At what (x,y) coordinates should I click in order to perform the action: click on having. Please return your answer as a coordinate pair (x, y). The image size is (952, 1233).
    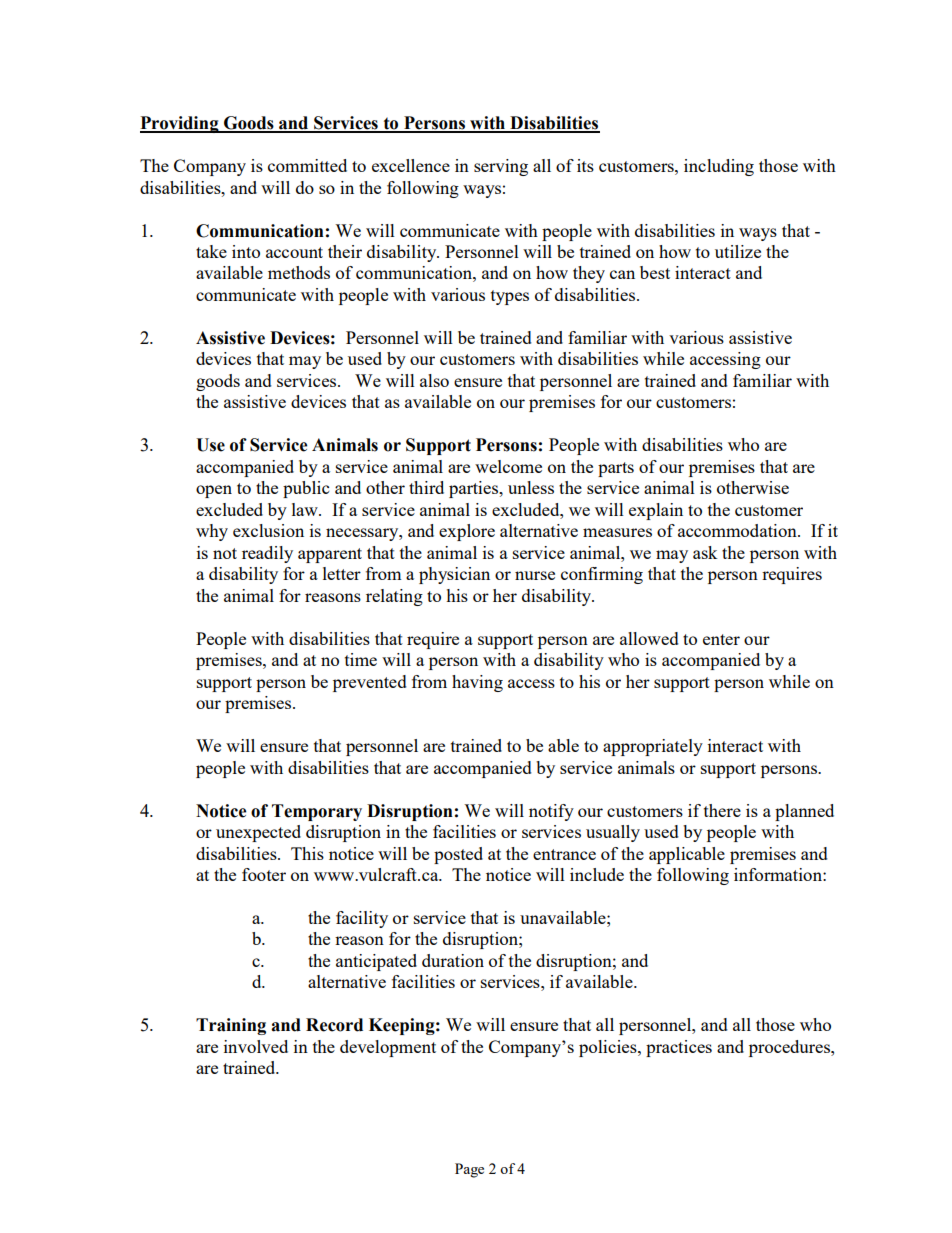
    Looking at the image, I should click on (477, 683).
